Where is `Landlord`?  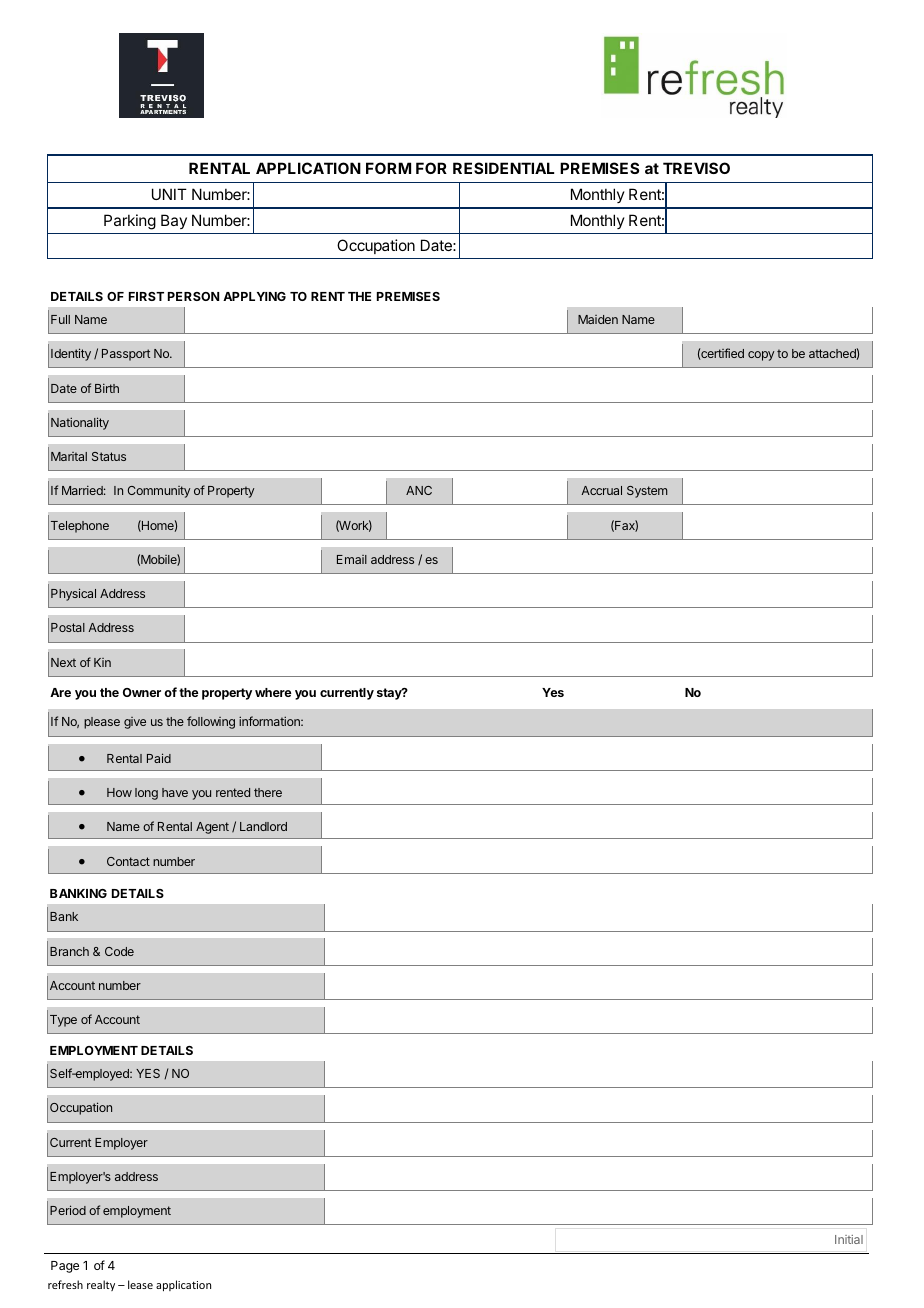
Landlord is located at coordinates (263, 826).
